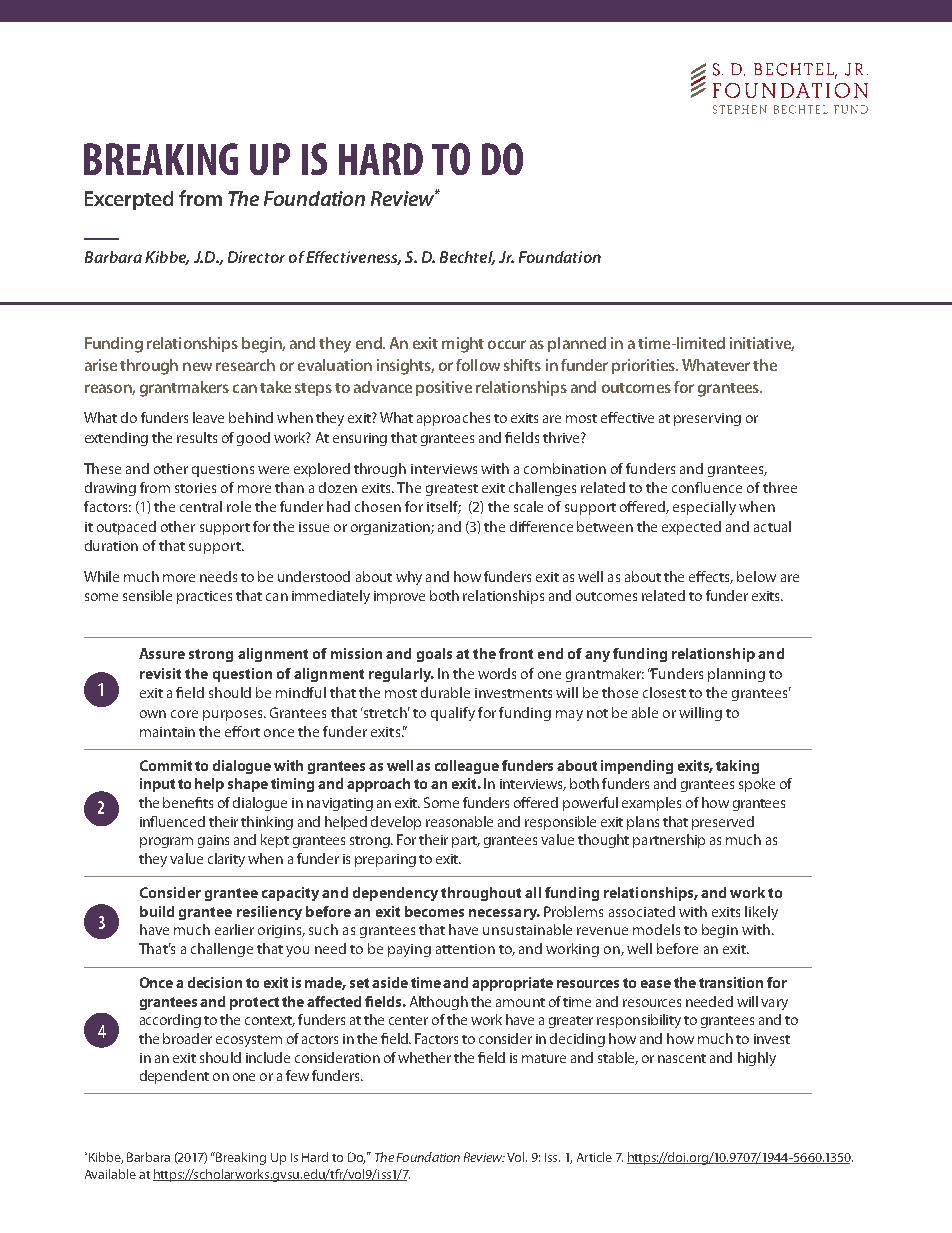 The width and height of the page is (952, 1233). What do you see at coordinates (129, 200) in the page?
I see `Excerpted` at bounding box center [129, 200].
